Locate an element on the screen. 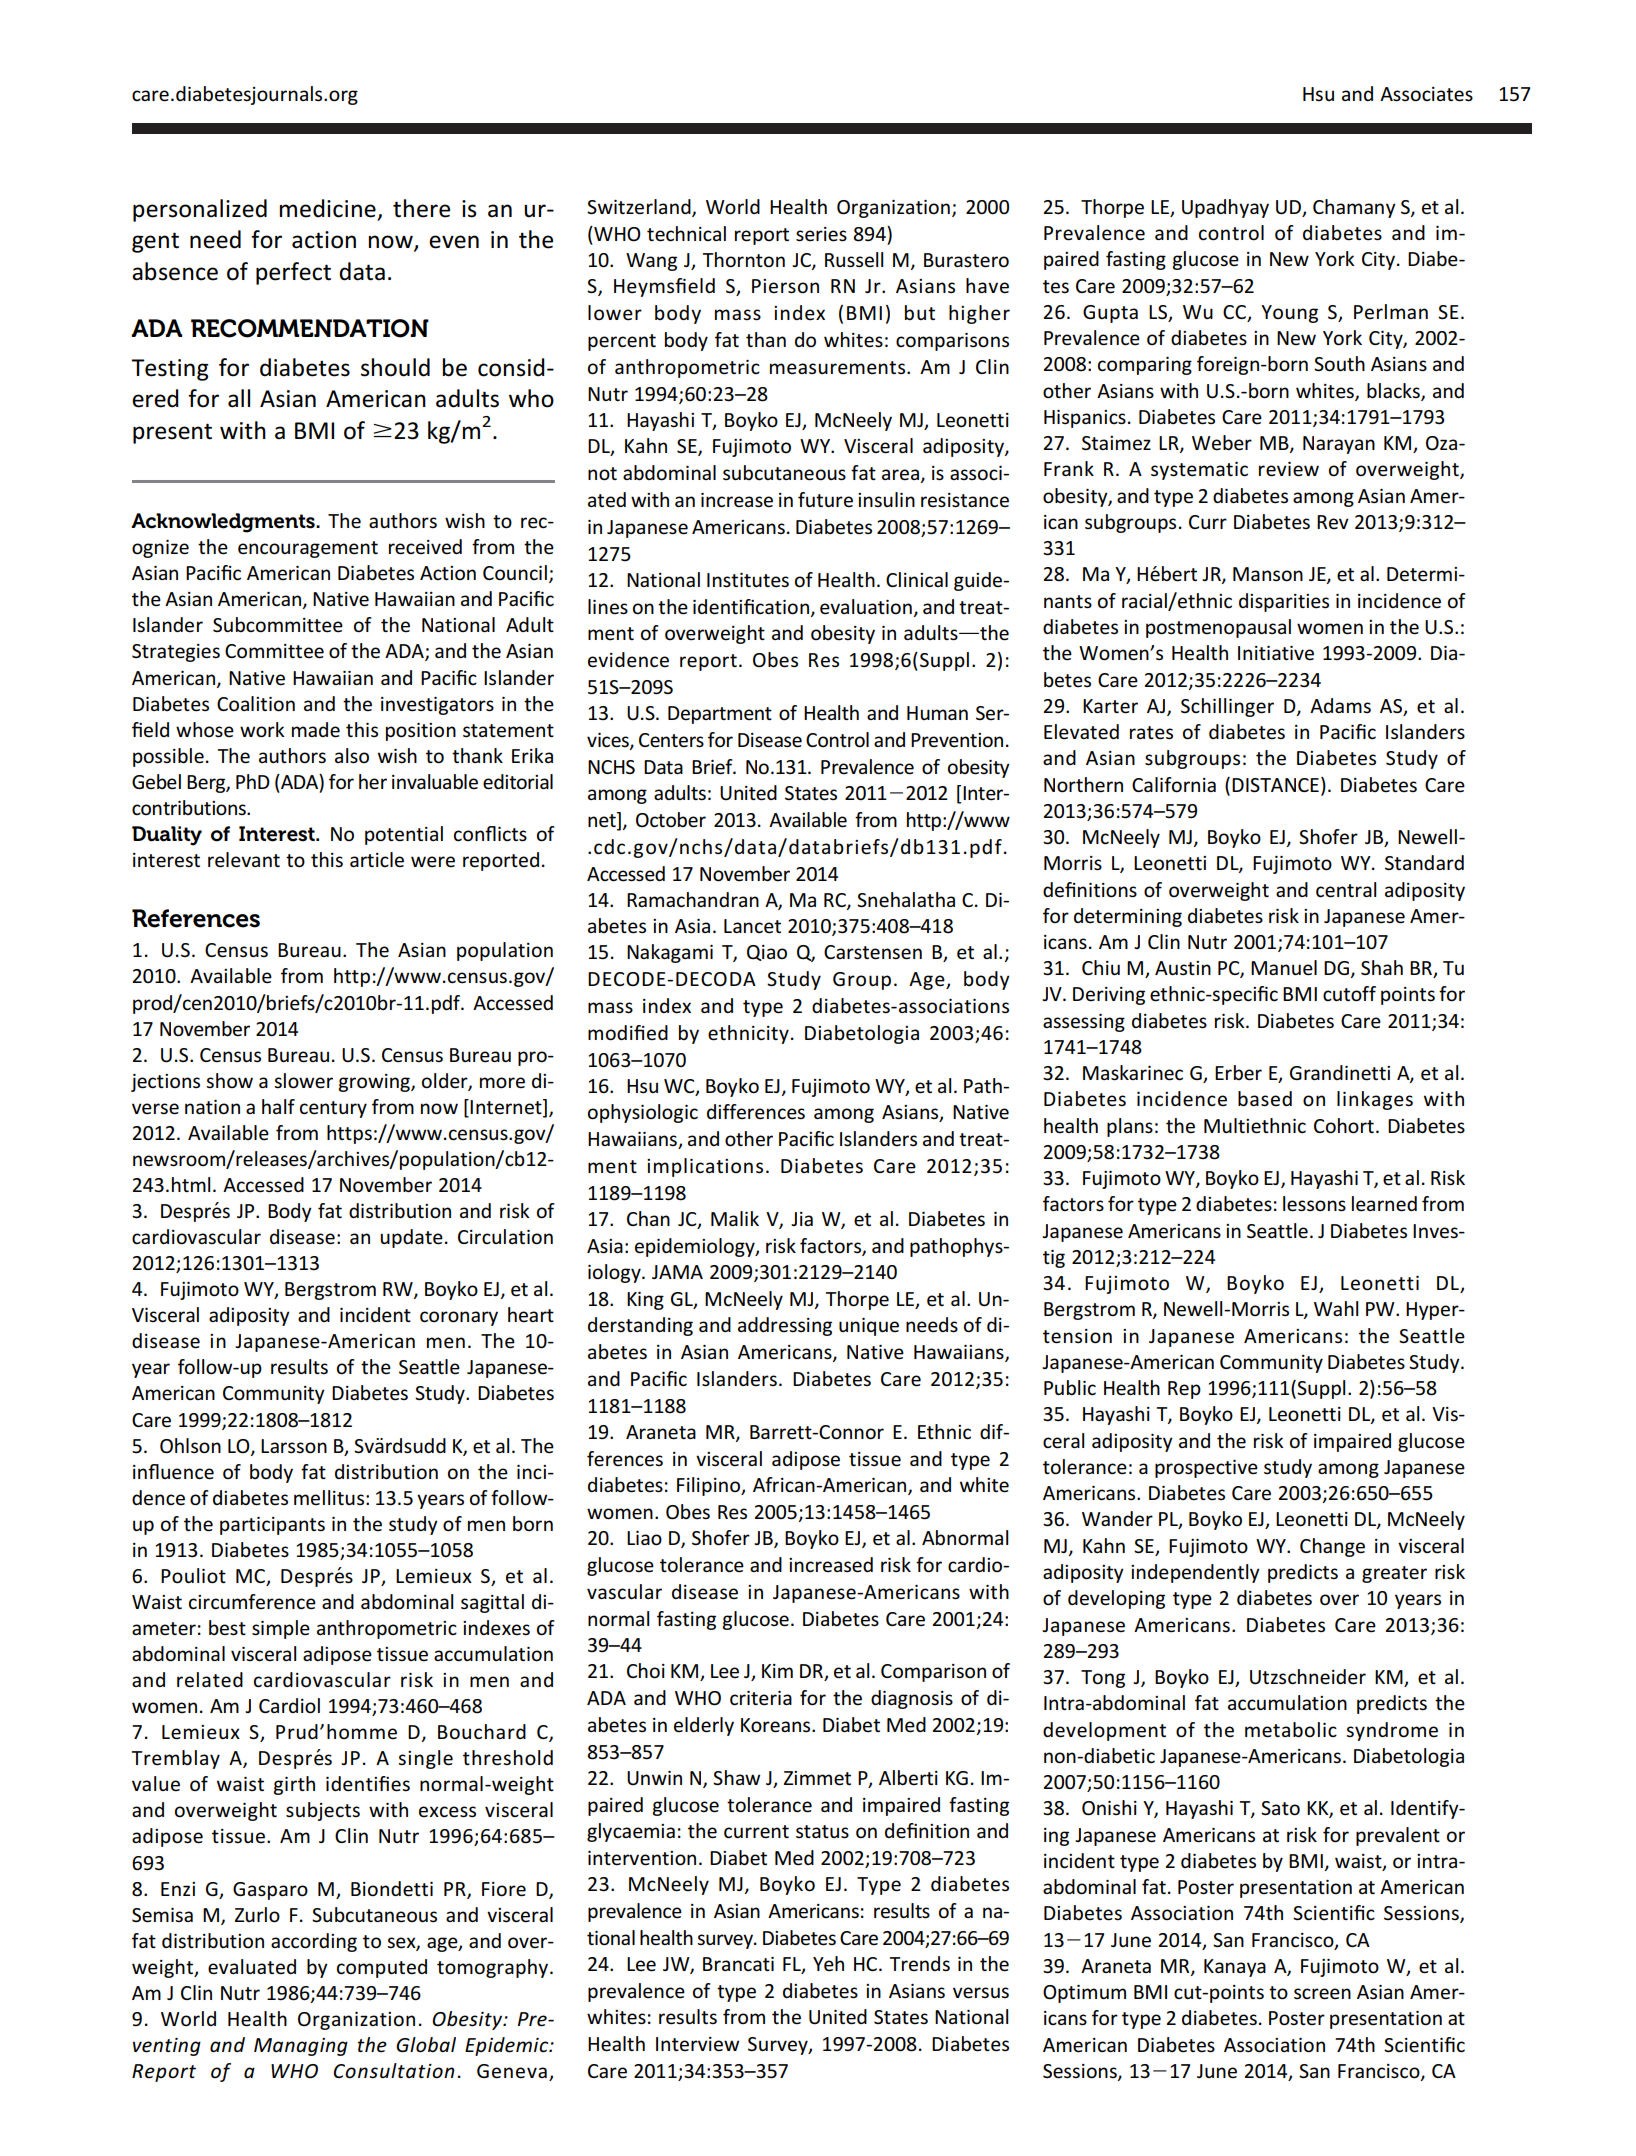 Image resolution: width=1636 pixels, height=2156 pixels. Managing is located at coordinates (301, 2047).
